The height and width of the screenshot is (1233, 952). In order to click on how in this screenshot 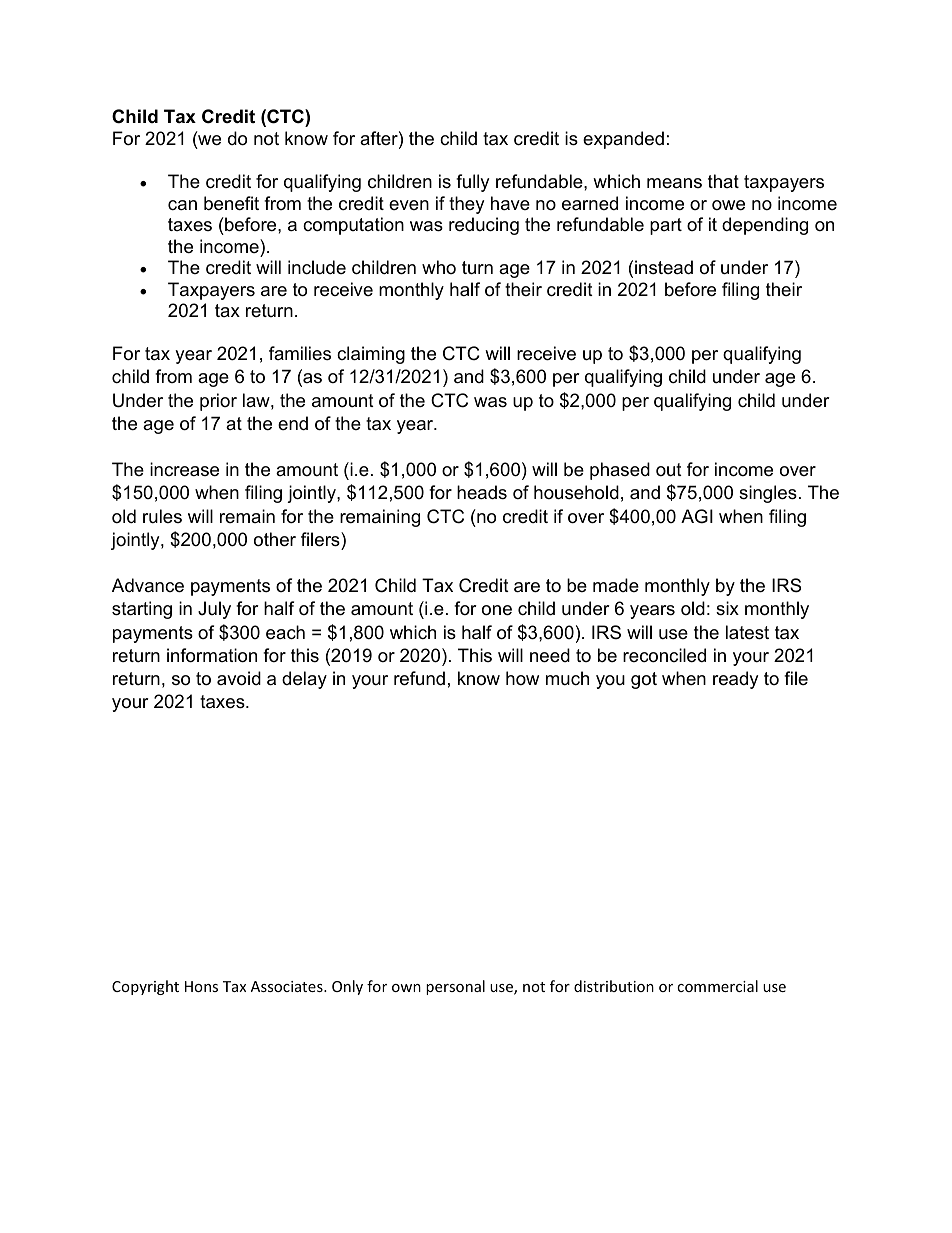, I will do `click(522, 678)`.
